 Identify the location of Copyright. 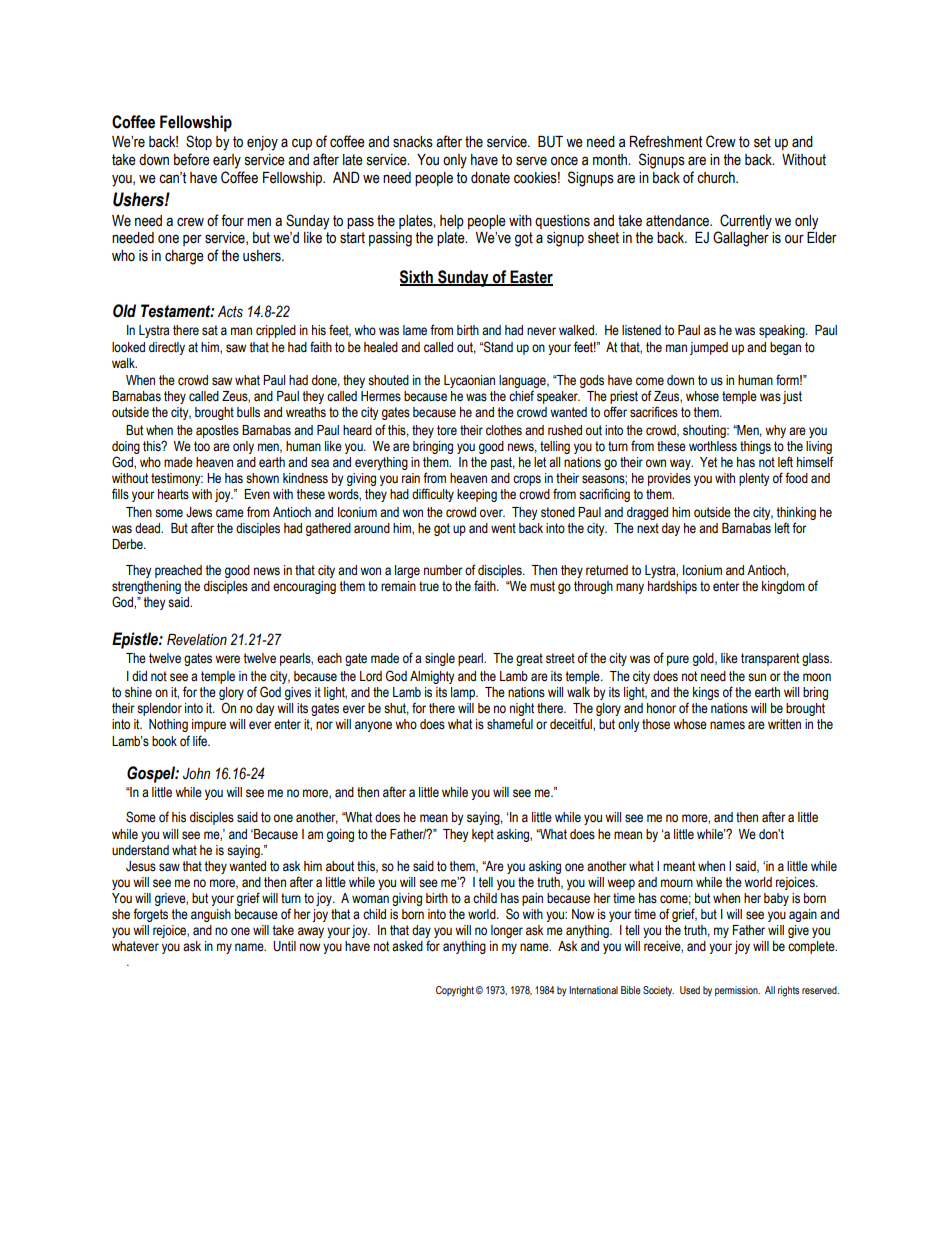
(455, 991).
